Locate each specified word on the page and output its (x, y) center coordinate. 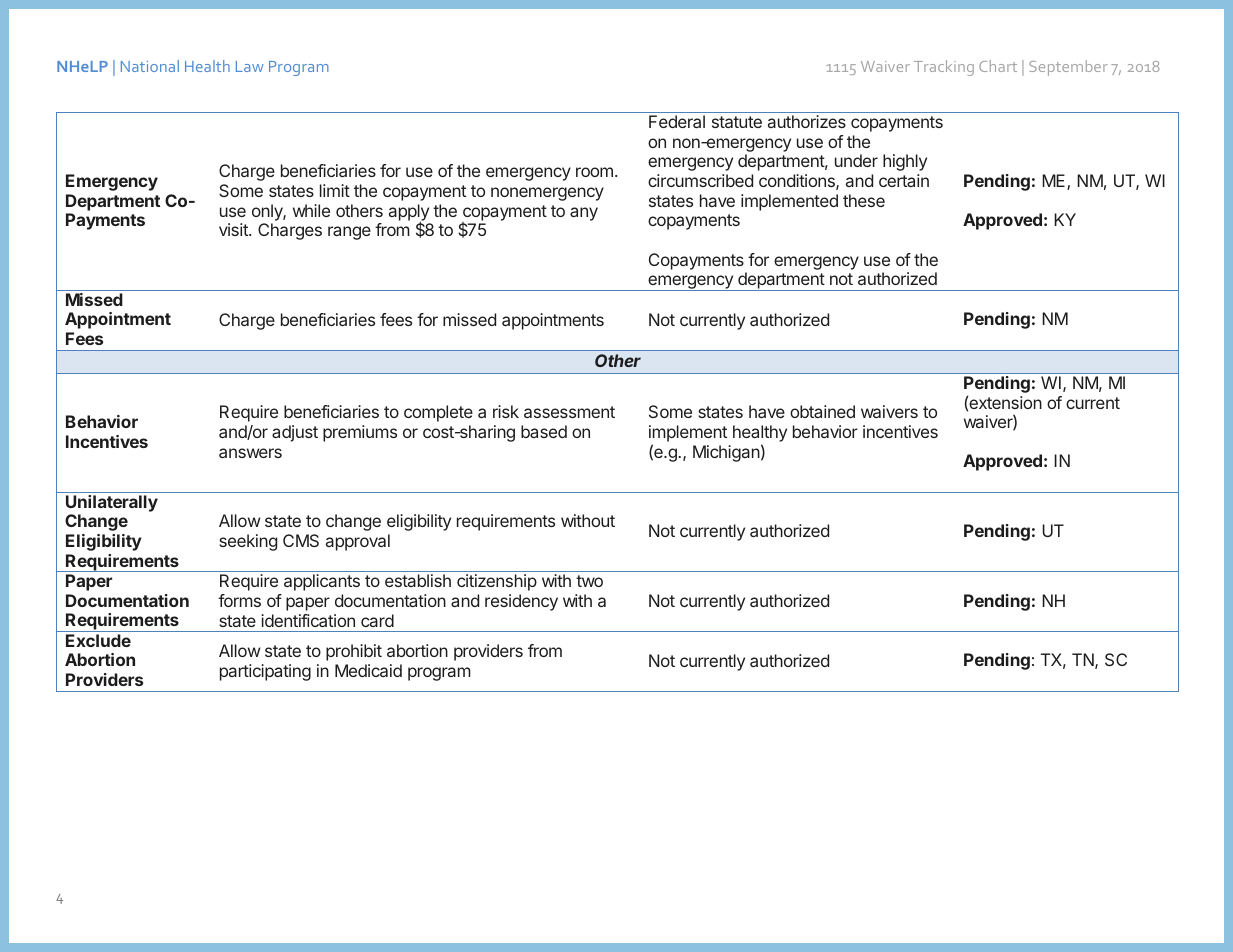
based (544, 431)
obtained (822, 411)
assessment (569, 412)
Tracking (944, 68)
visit (234, 229)
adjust (295, 433)
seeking (248, 542)
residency (521, 602)
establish (418, 580)
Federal (677, 121)
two (589, 581)
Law (250, 66)
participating (265, 672)
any (584, 214)
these (864, 200)
